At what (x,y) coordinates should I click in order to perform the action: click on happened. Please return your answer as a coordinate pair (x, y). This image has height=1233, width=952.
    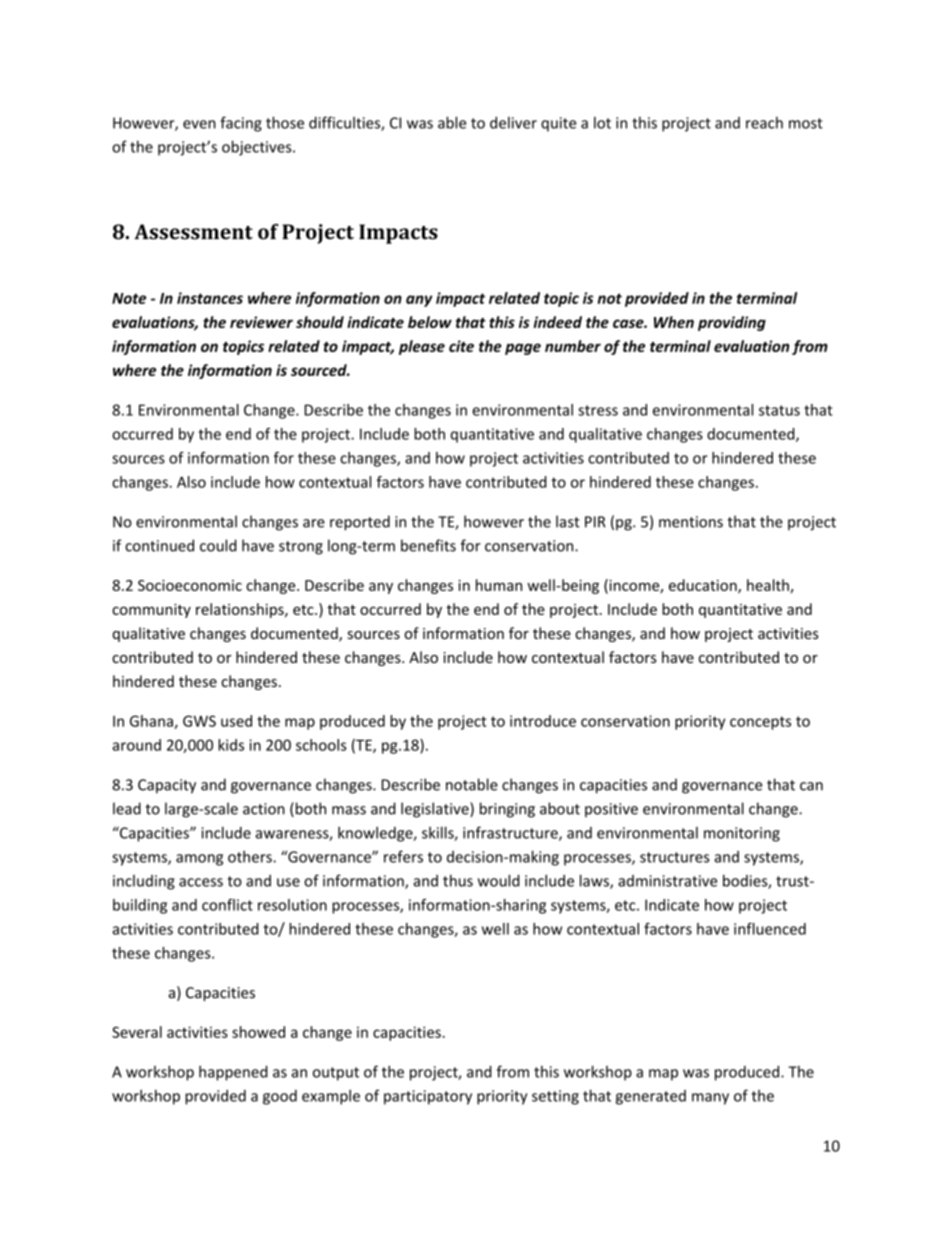
    Looking at the image, I should click on (233, 1073).
